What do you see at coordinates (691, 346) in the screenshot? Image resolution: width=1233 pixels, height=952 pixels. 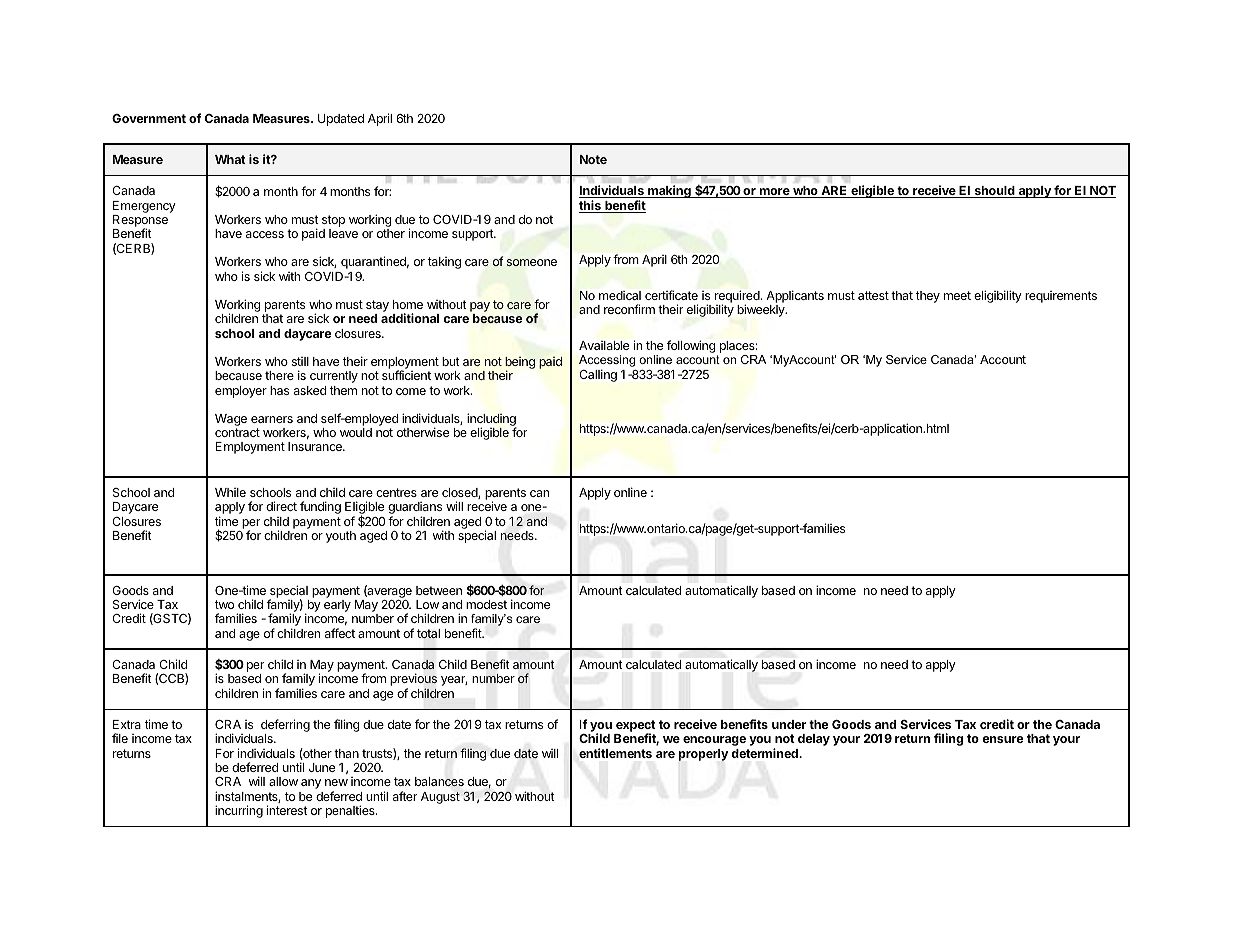 I see `following` at bounding box center [691, 346].
